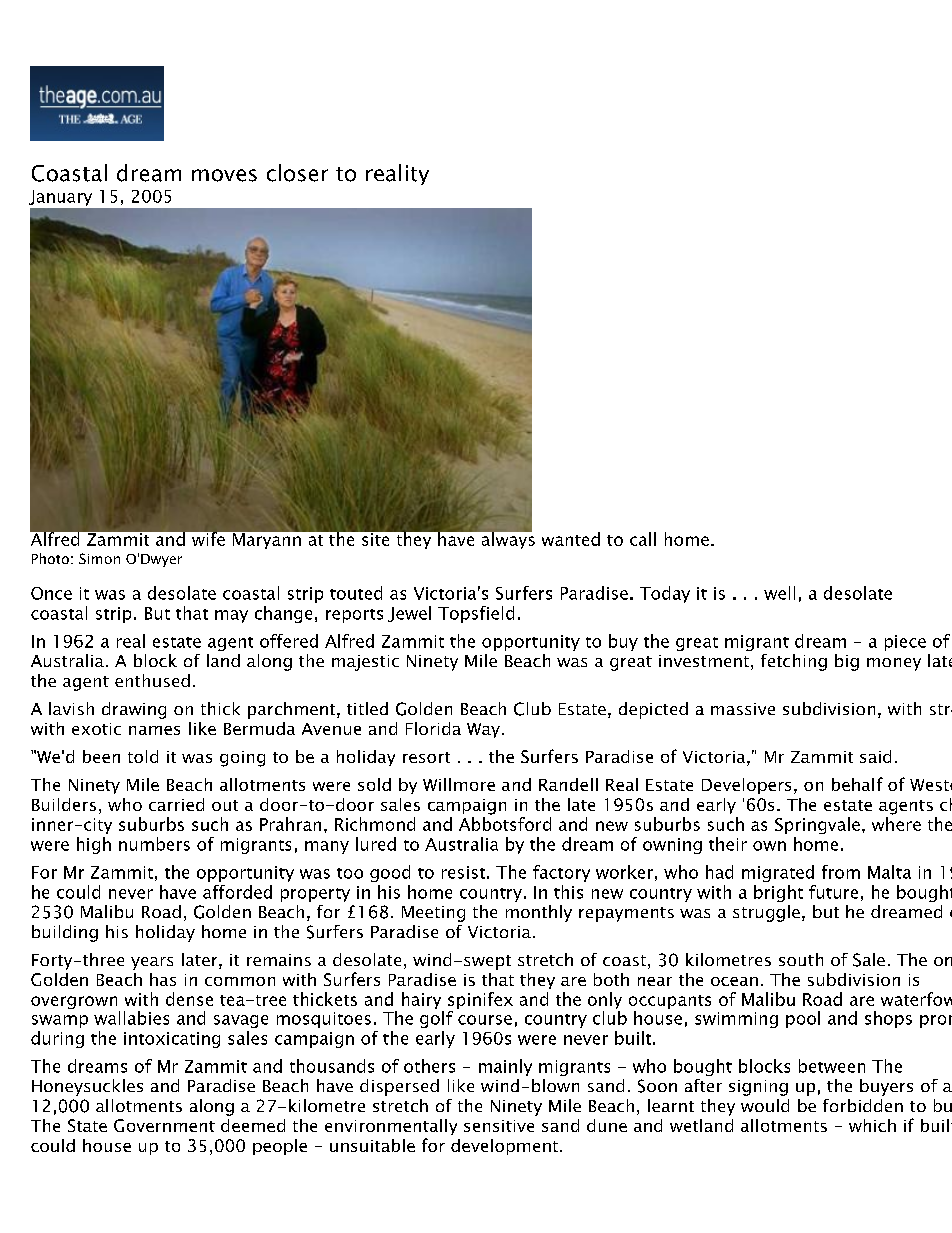 The width and height of the document is (952, 1233). What do you see at coordinates (164, 1125) in the document?
I see `Government` at bounding box center [164, 1125].
